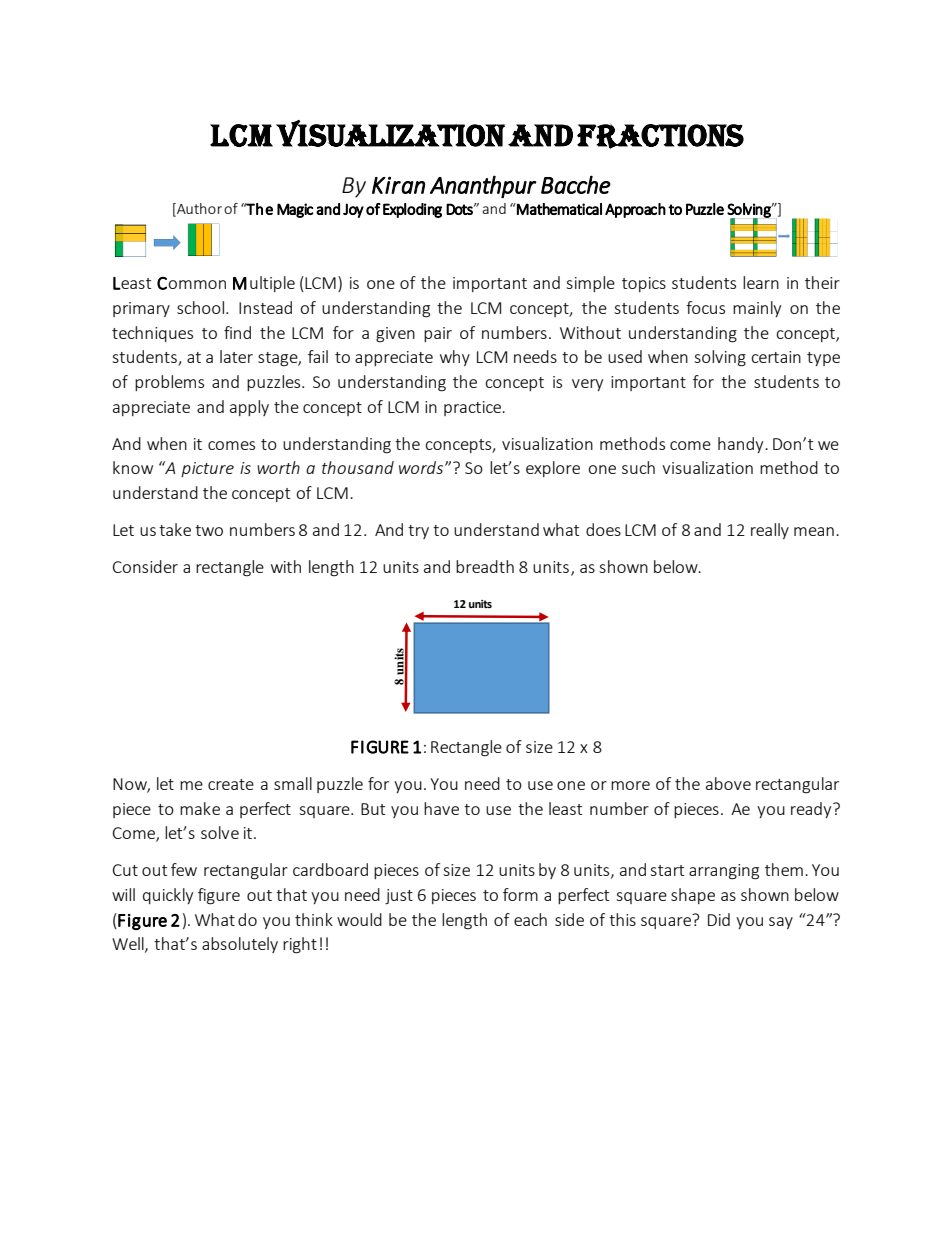 This image has height=1233, width=952. What do you see at coordinates (198, 210) in the image?
I see `Author` at bounding box center [198, 210].
